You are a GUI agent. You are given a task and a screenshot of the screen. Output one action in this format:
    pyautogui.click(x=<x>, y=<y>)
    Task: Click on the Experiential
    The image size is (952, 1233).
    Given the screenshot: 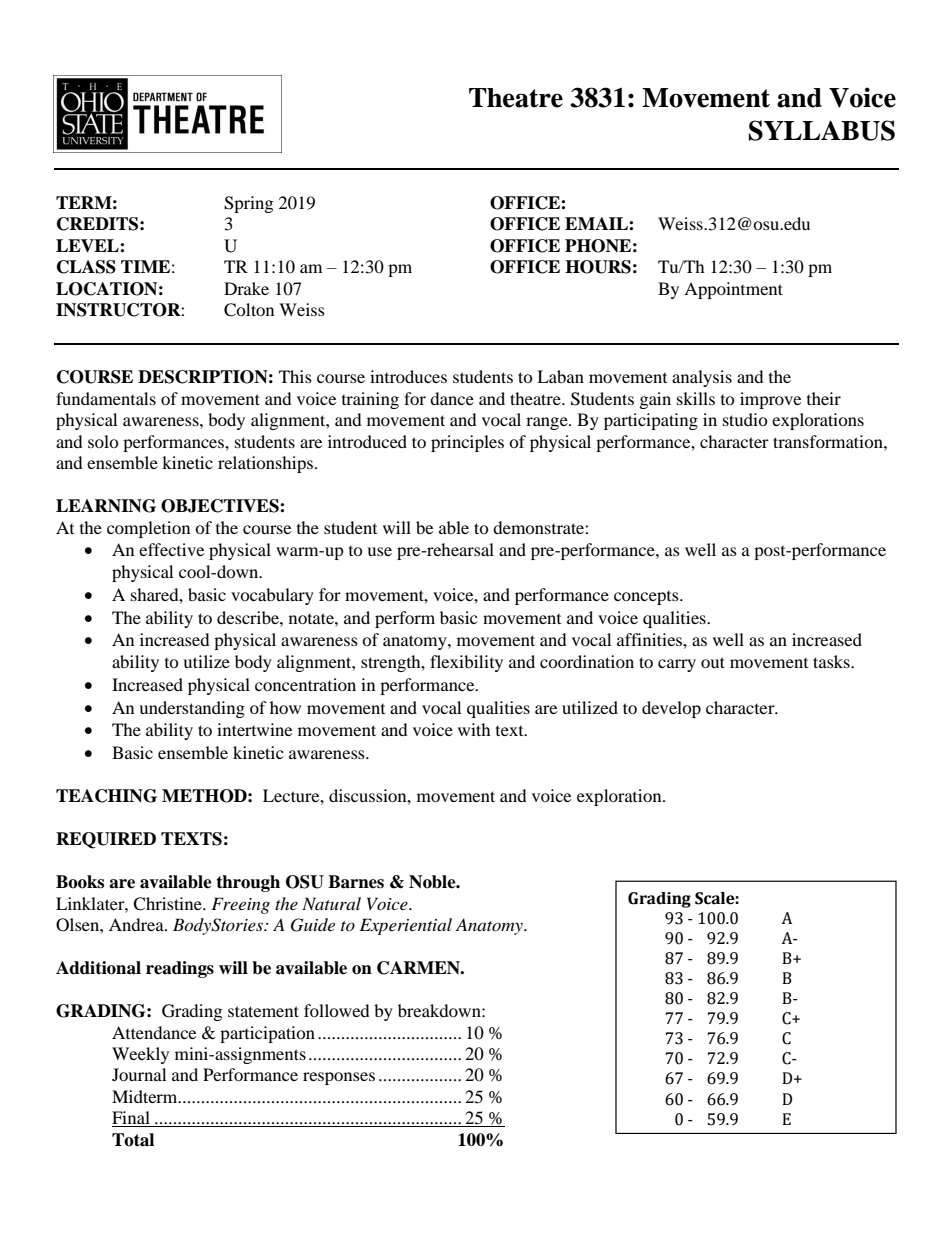 What is the action you would take?
    pyautogui.click(x=406, y=926)
